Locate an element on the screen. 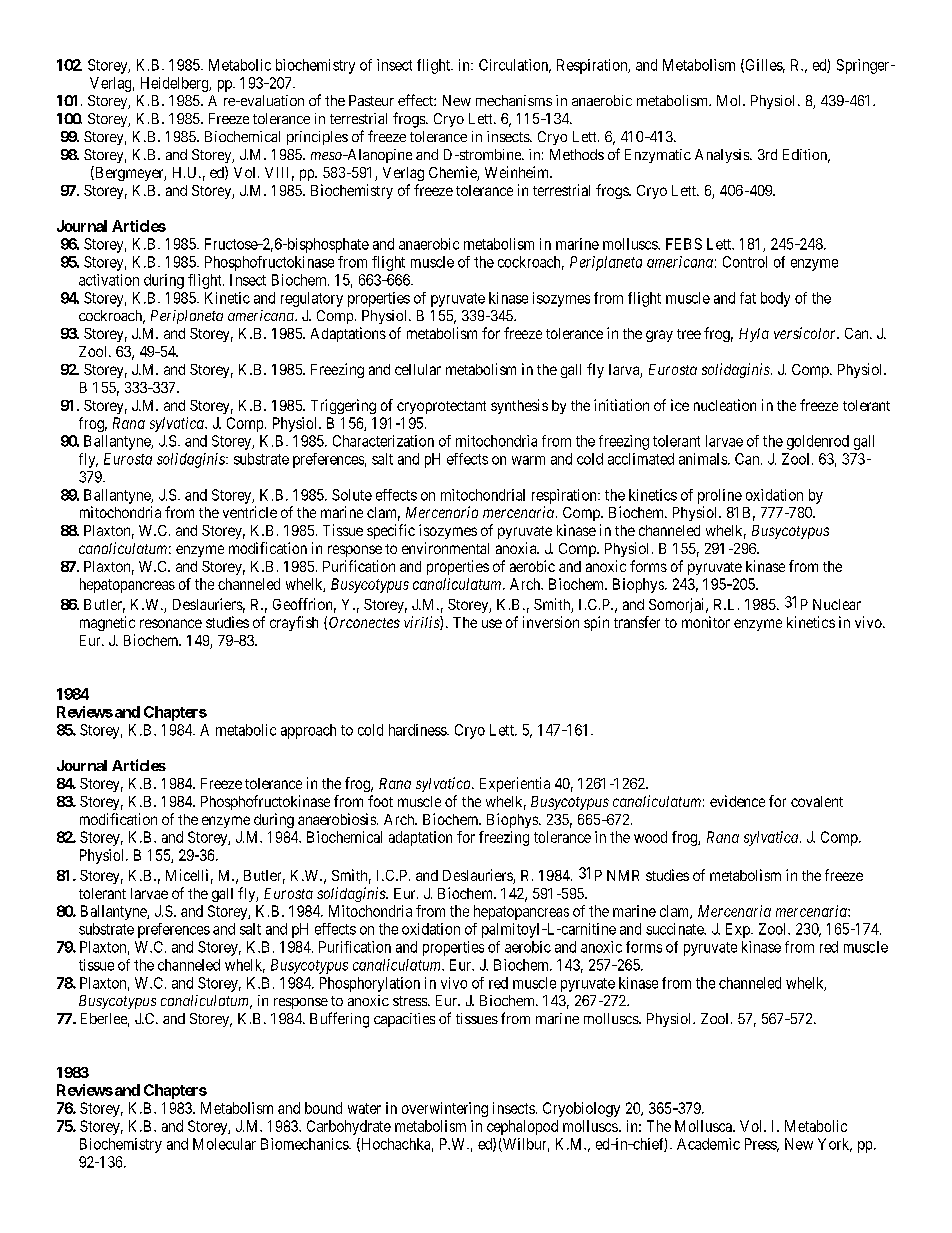 Image resolution: width=952 pixels, height=1233 pixels. warm is located at coordinates (528, 460).
